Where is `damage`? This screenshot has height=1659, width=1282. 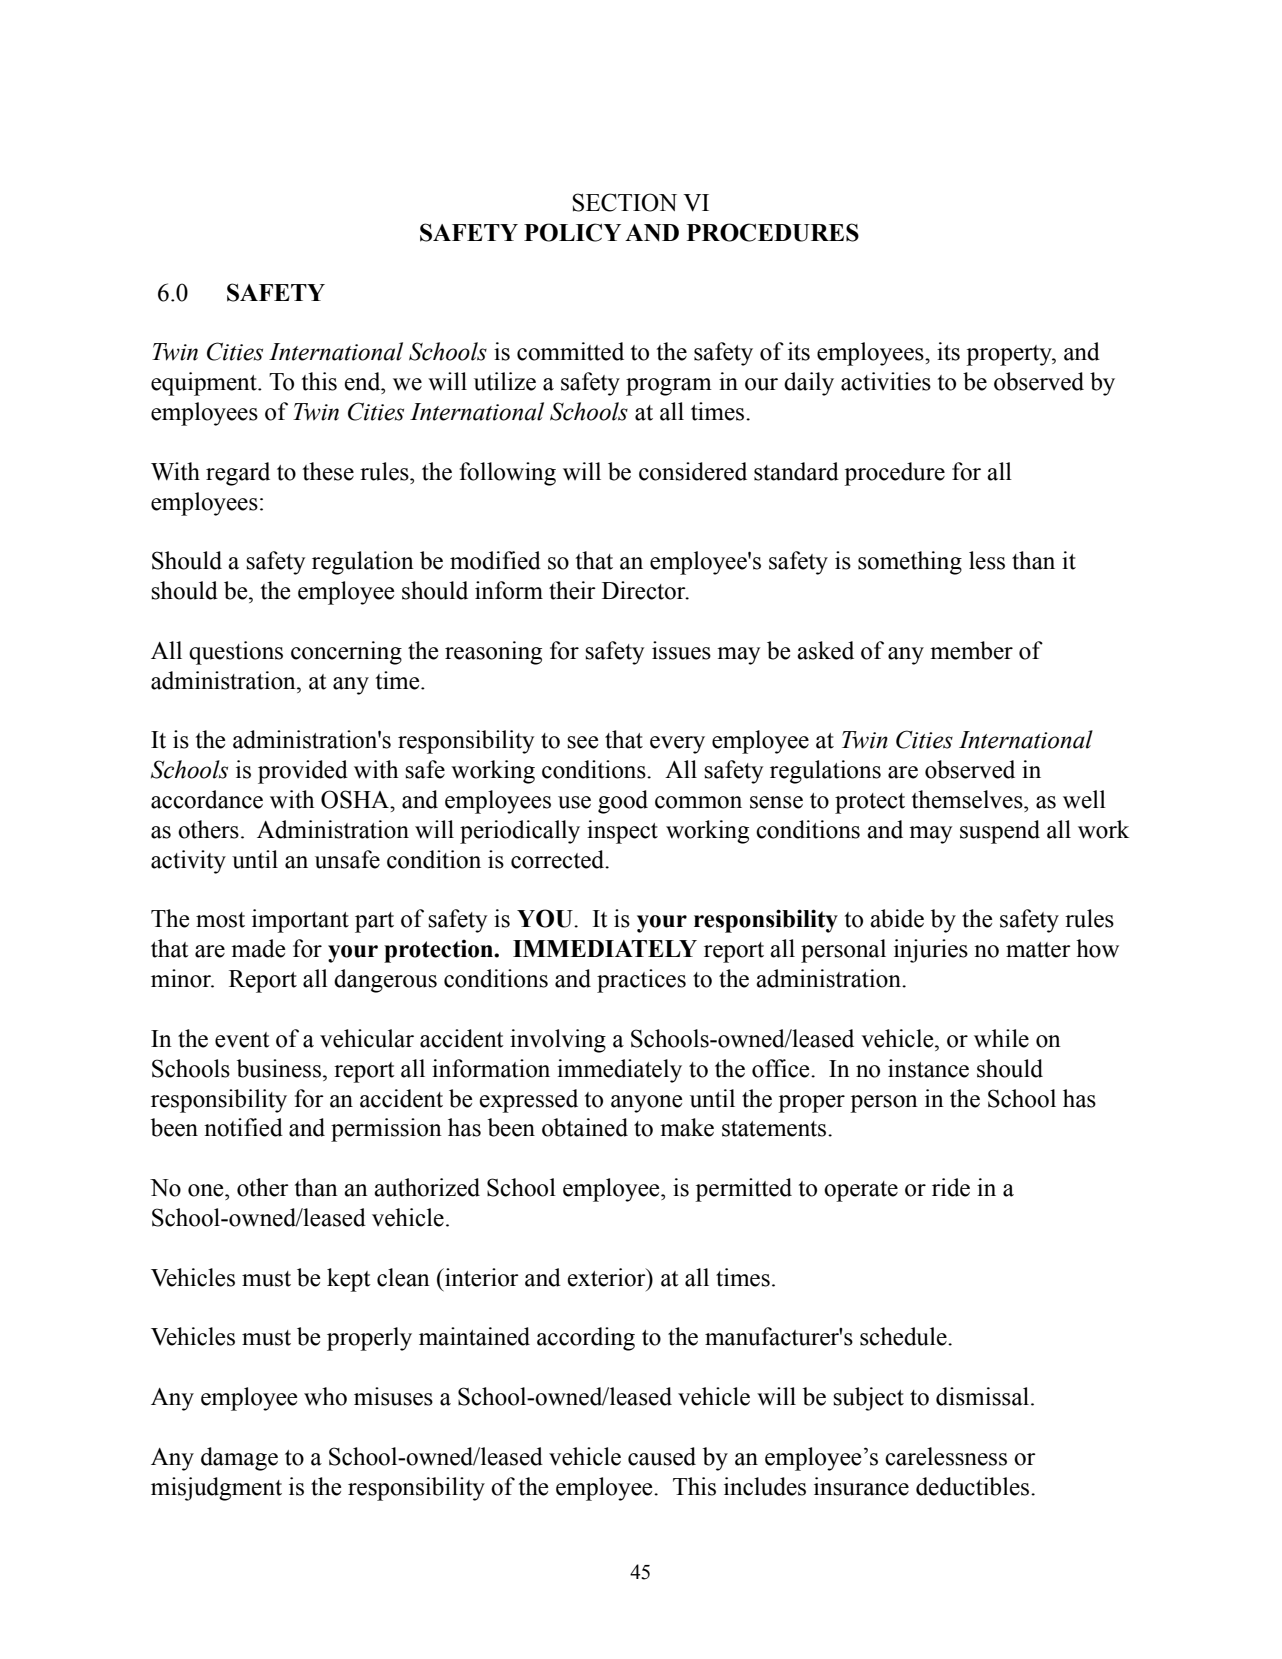 damage is located at coordinates (239, 1459).
